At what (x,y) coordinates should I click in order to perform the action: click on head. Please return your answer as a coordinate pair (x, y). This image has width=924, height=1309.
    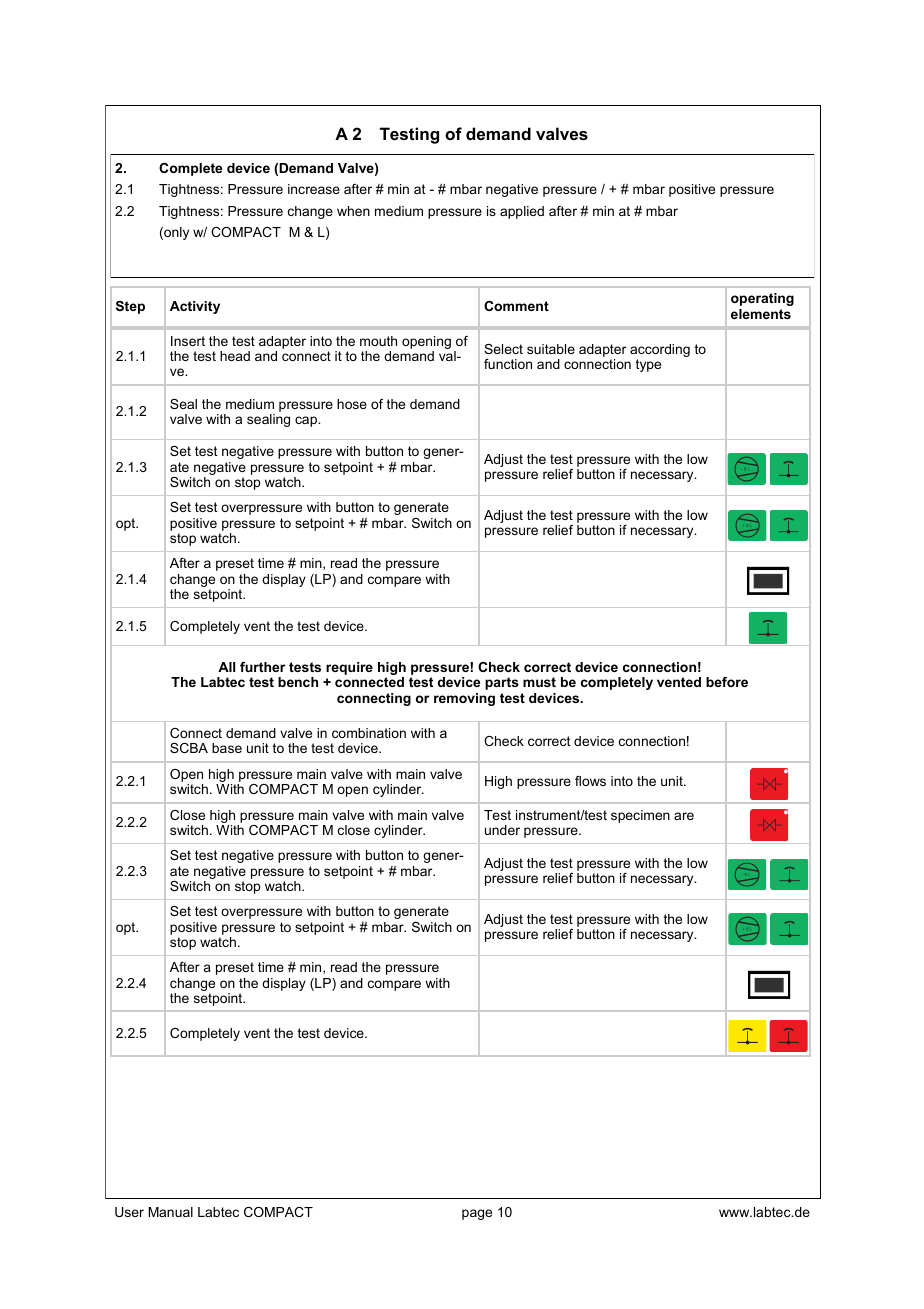
    Looking at the image, I should click on (235, 356).
